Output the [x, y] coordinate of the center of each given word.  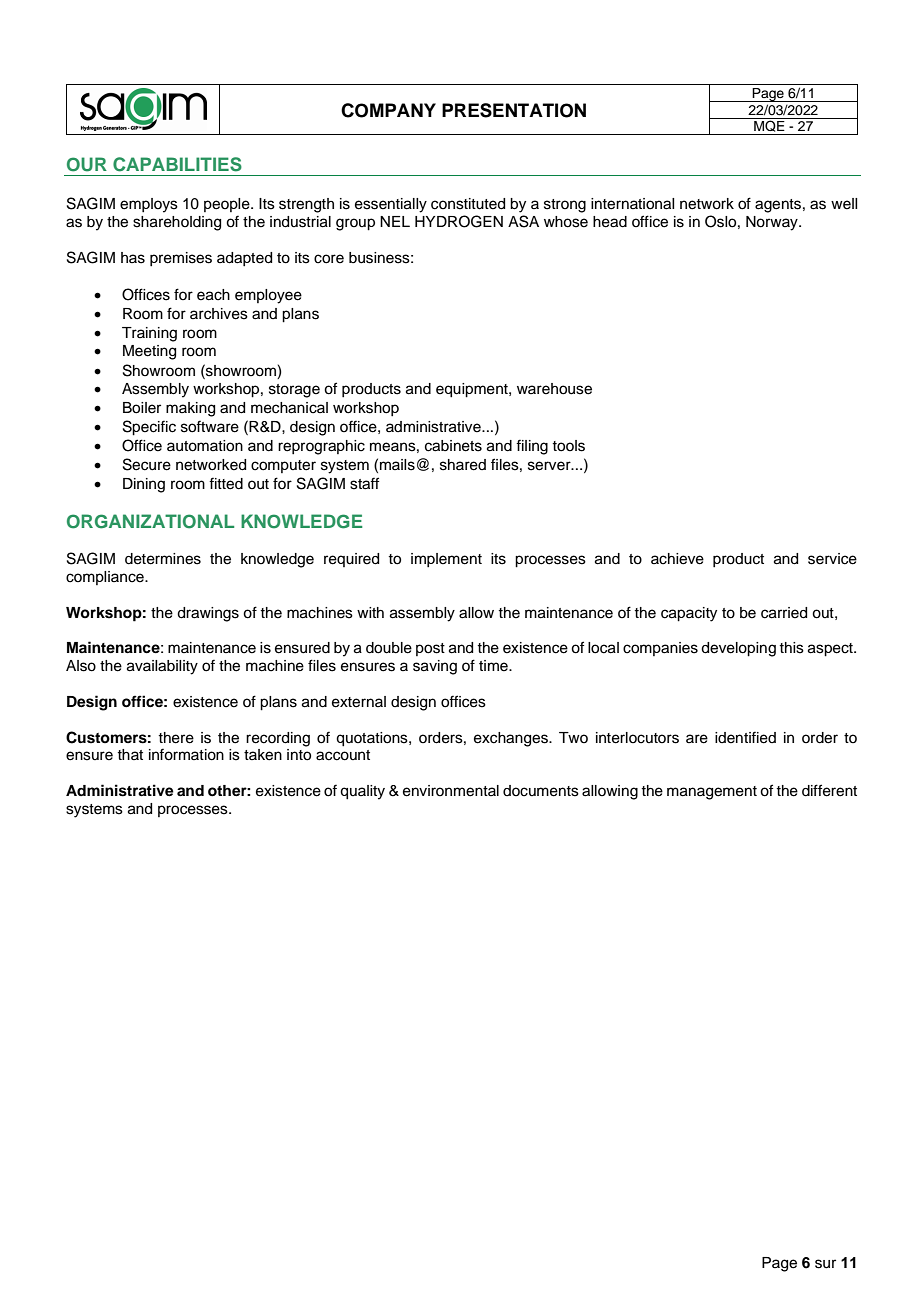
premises [181, 259]
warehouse [554, 389]
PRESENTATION [514, 110]
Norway [773, 223]
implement [446, 560]
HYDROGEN [459, 221]
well [844, 204]
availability [162, 667]
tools [568, 446]
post [430, 649]
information [186, 754]
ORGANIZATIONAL [150, 521]
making [190, 409]
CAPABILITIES [177, 164]
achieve [677, 559]
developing [738, 649]
